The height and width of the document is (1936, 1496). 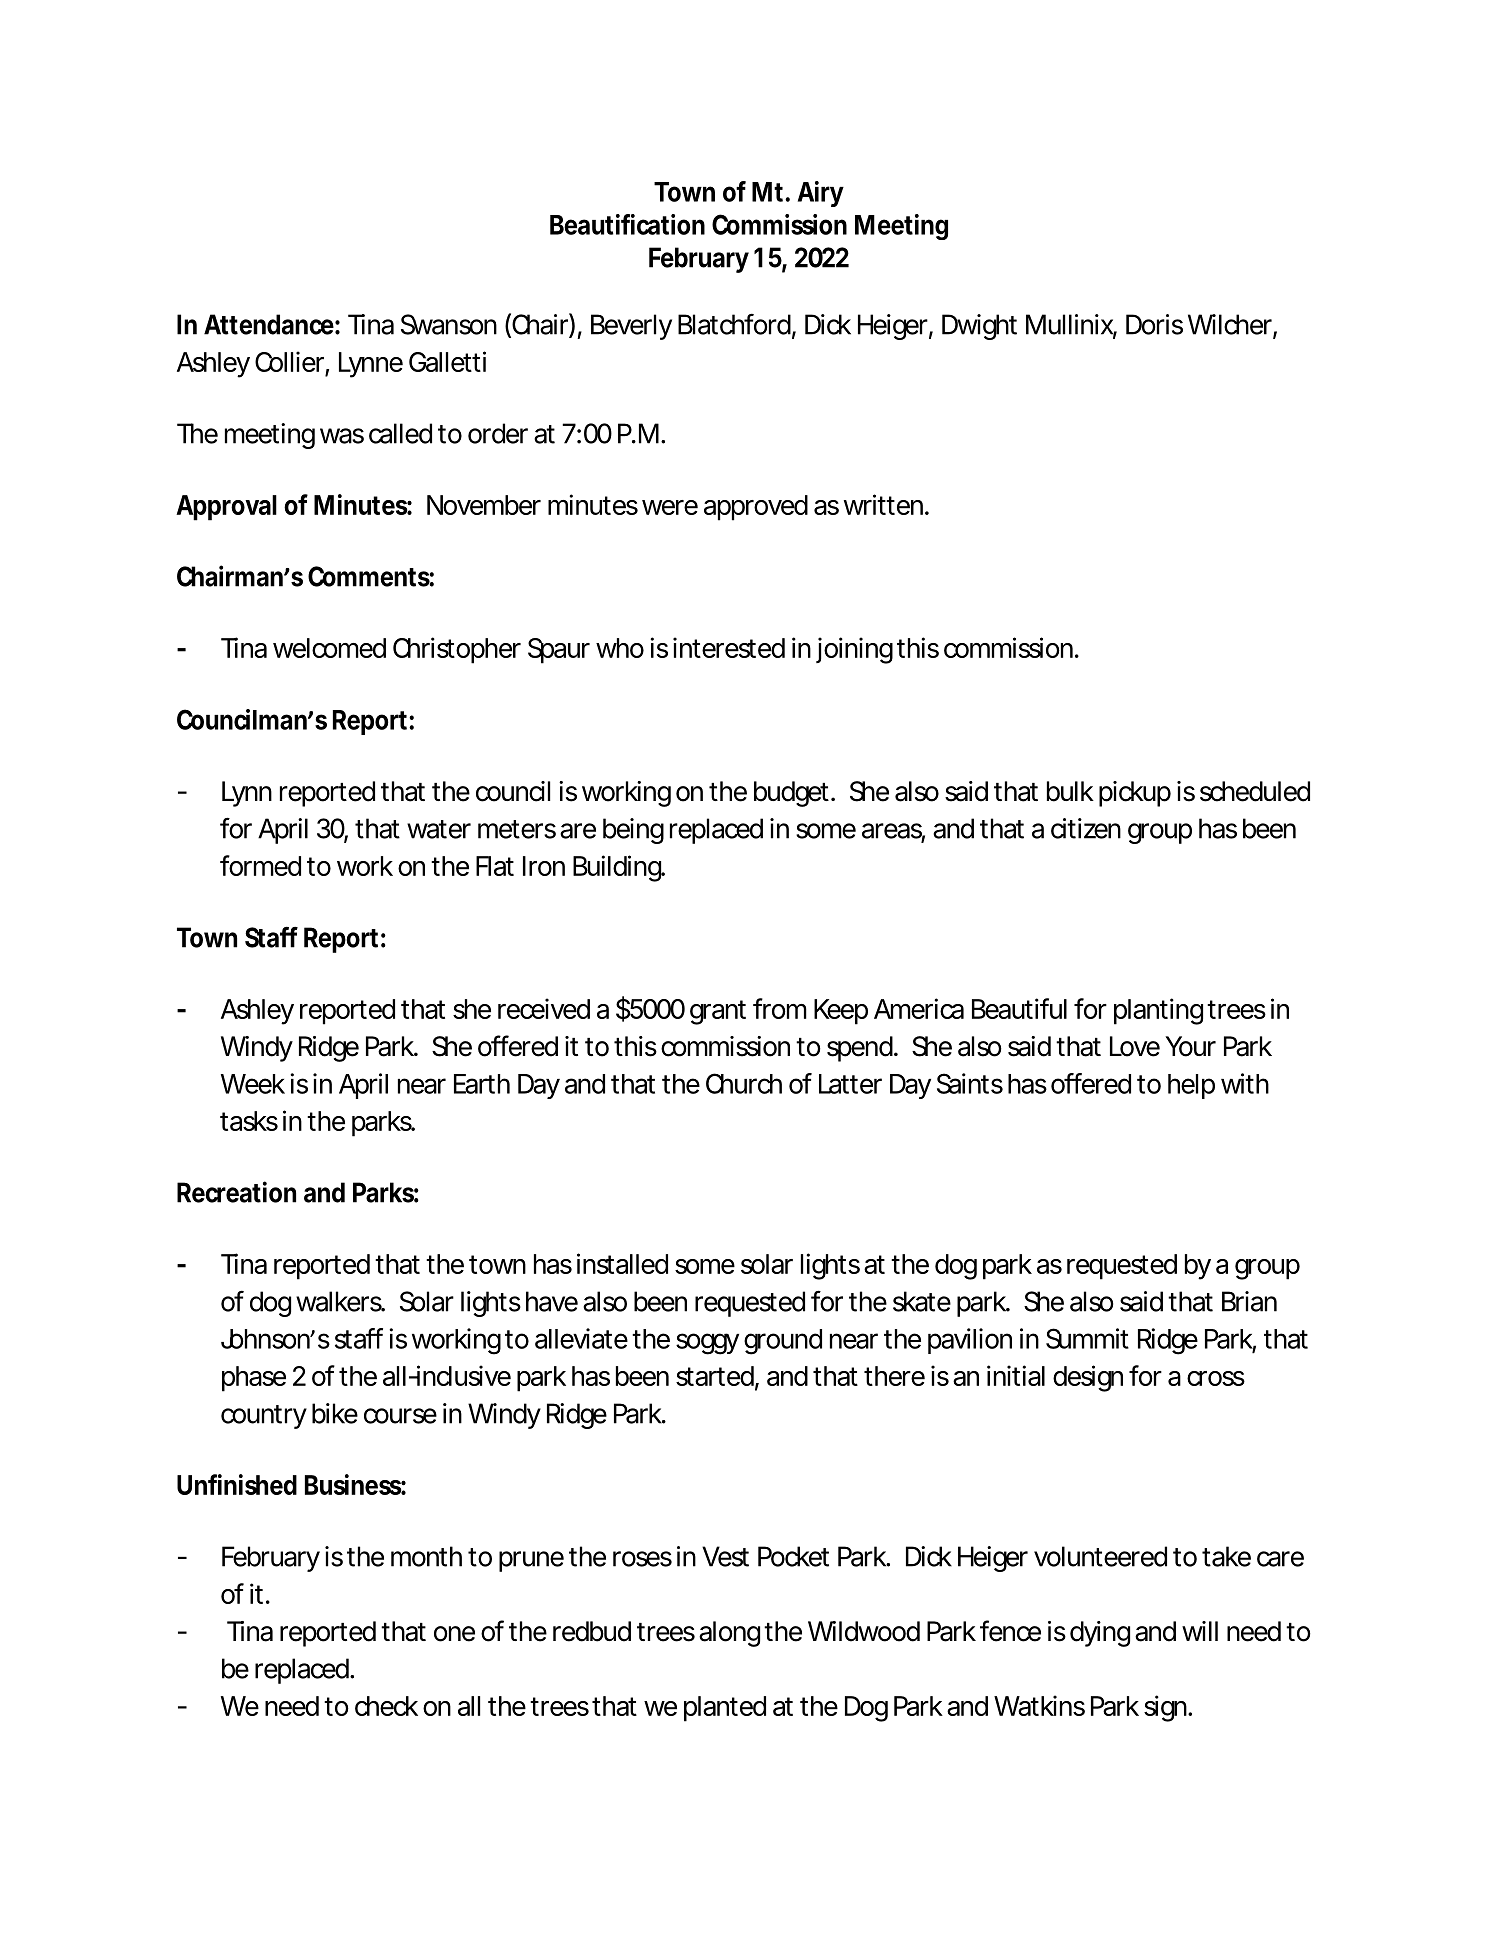 What do you see at coordinates (1154, 324) in the document?
I see `Doris` at bounding box center [1154, 324].
